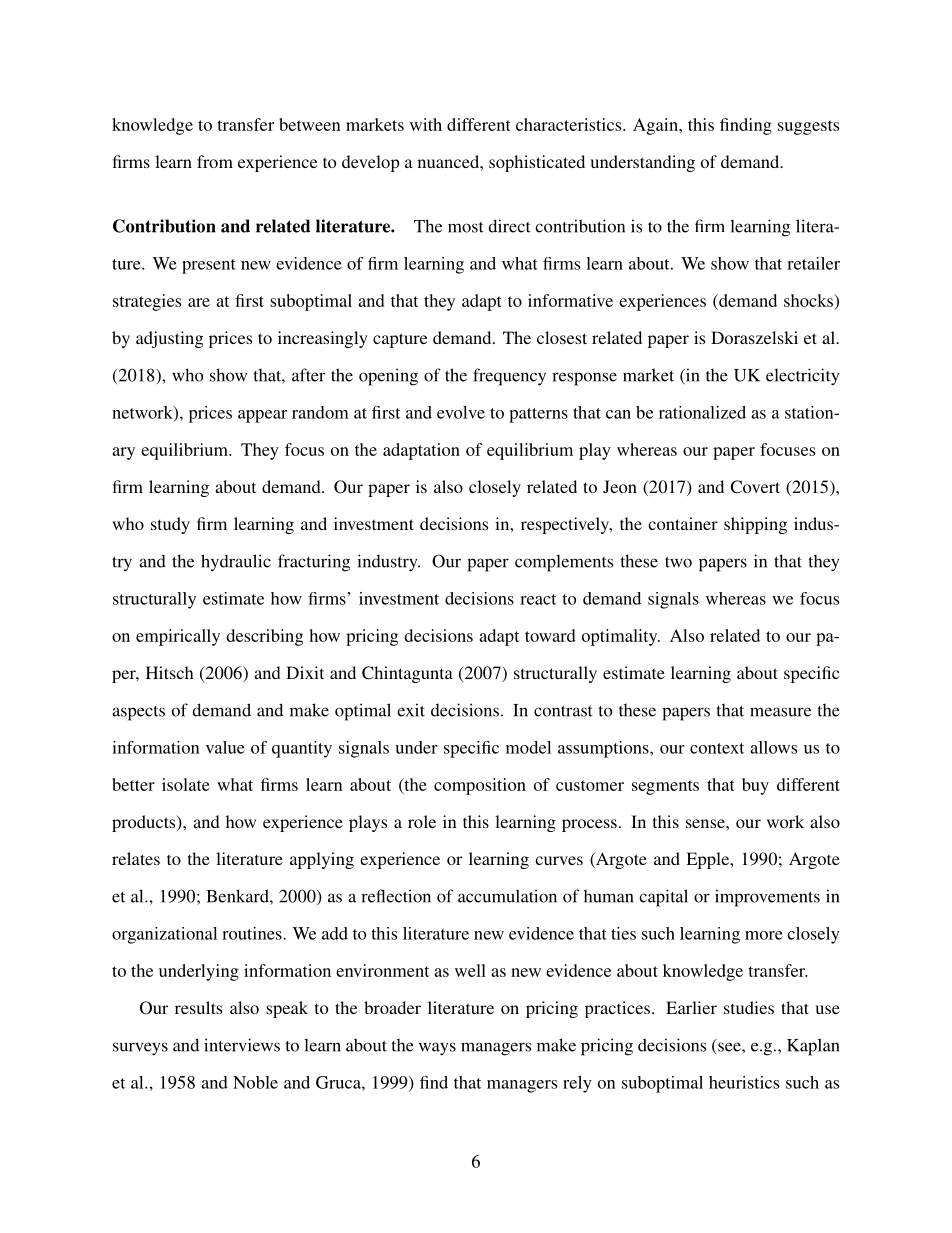  I want to click on Covert, so click(755, 487).
